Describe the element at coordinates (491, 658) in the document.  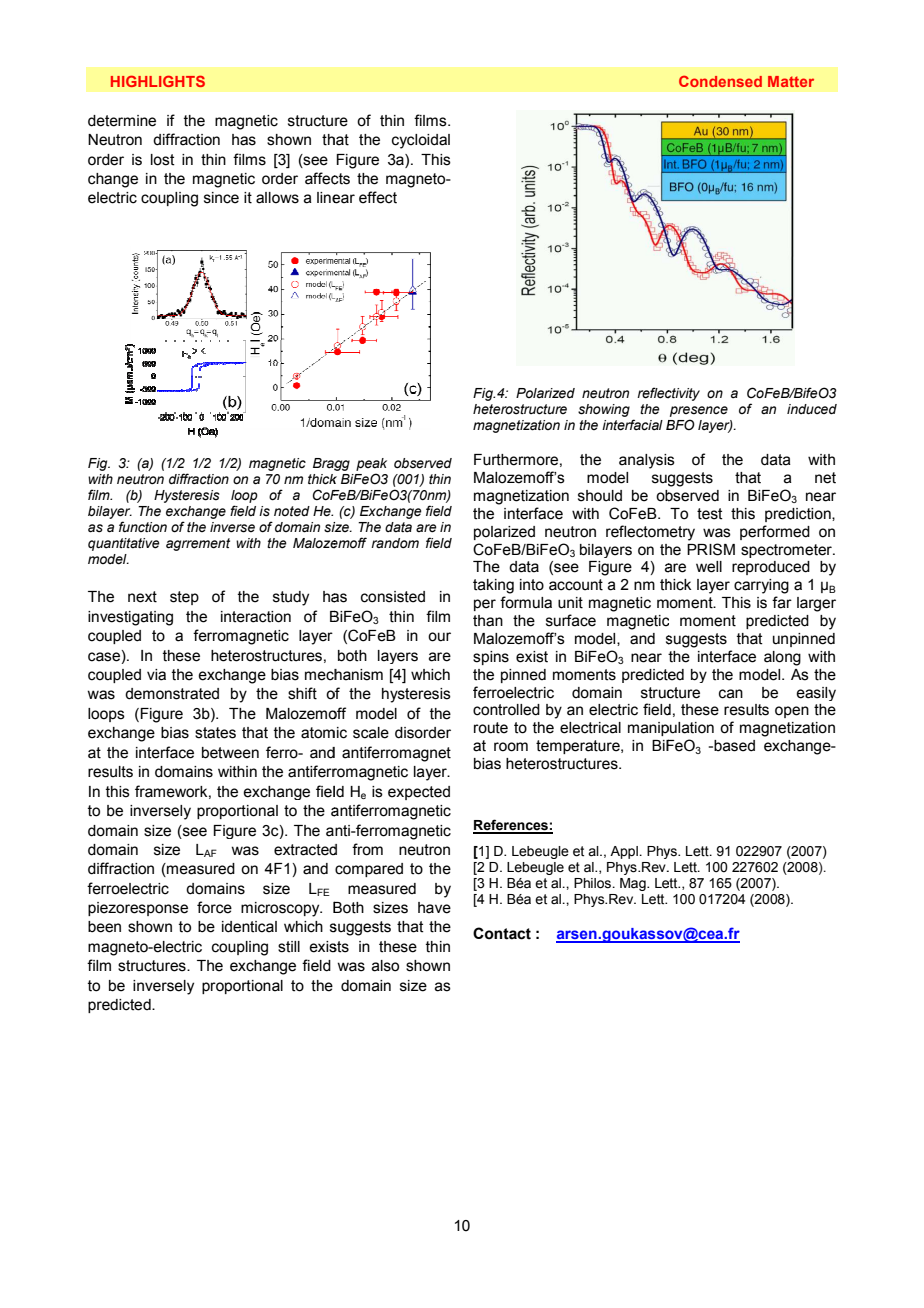
I see `spins` at that location.
